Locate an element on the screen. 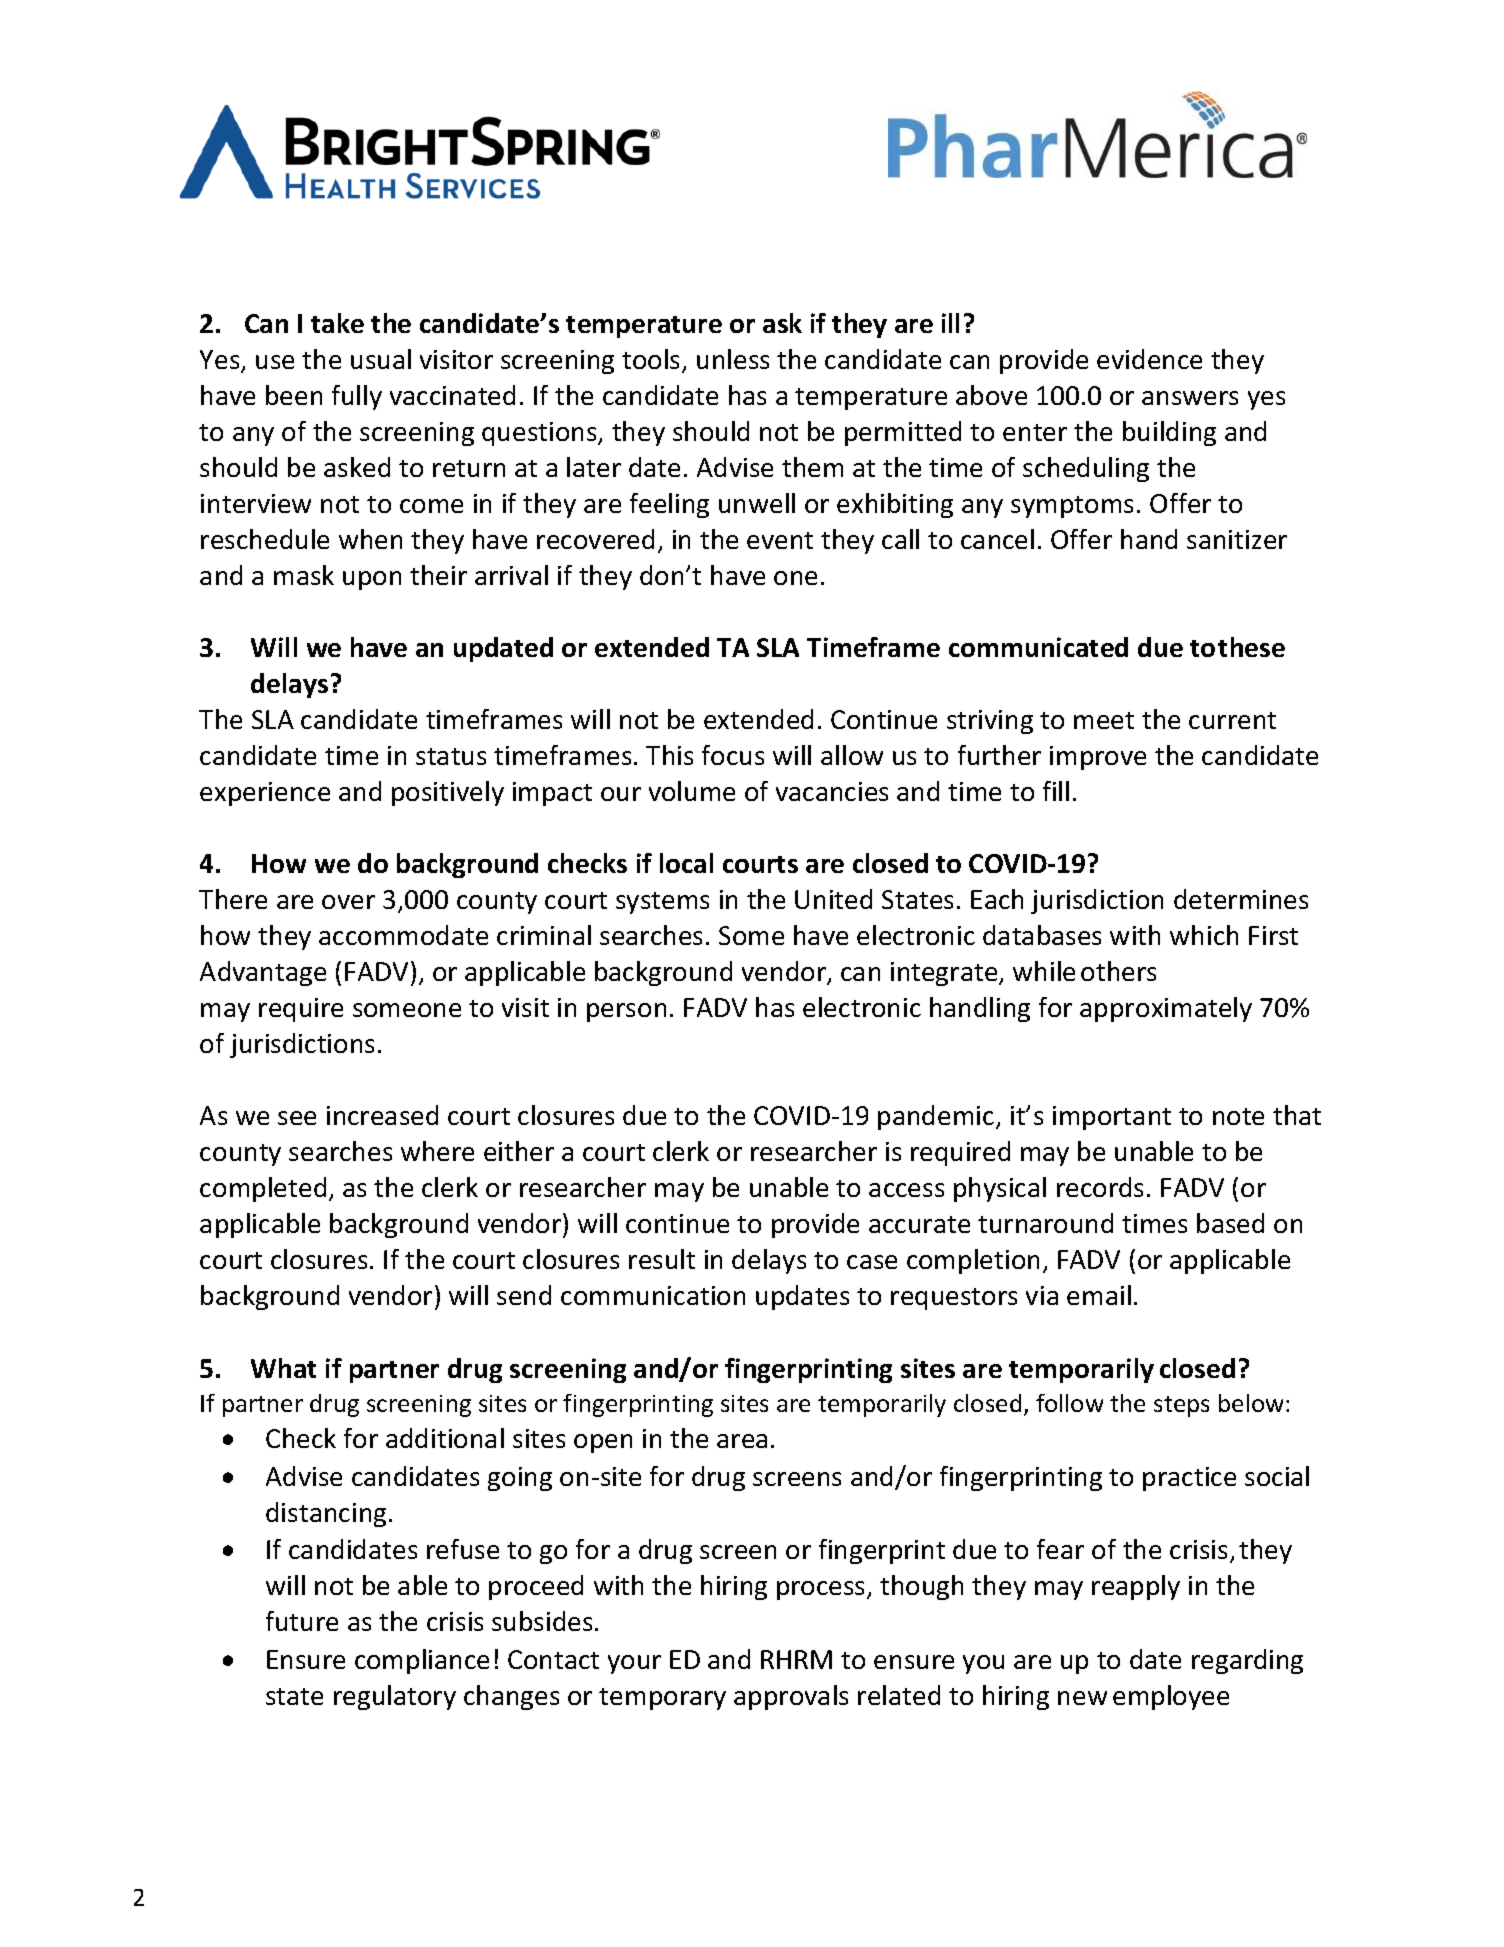 The height and width of the screenshot is (1947, 1504). email is located at coordinates (1099, 1295).
